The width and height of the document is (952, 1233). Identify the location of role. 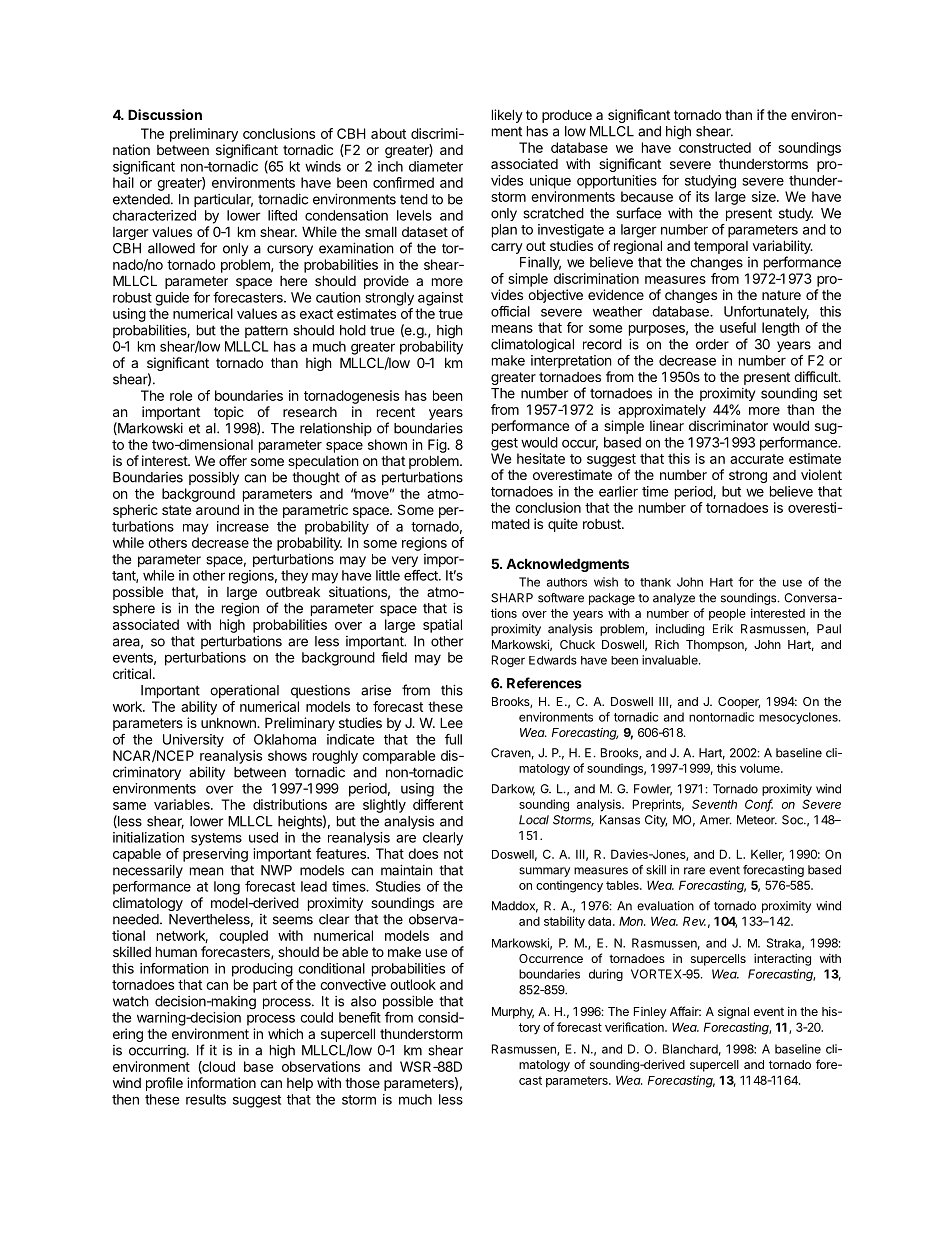
(181, 395).
